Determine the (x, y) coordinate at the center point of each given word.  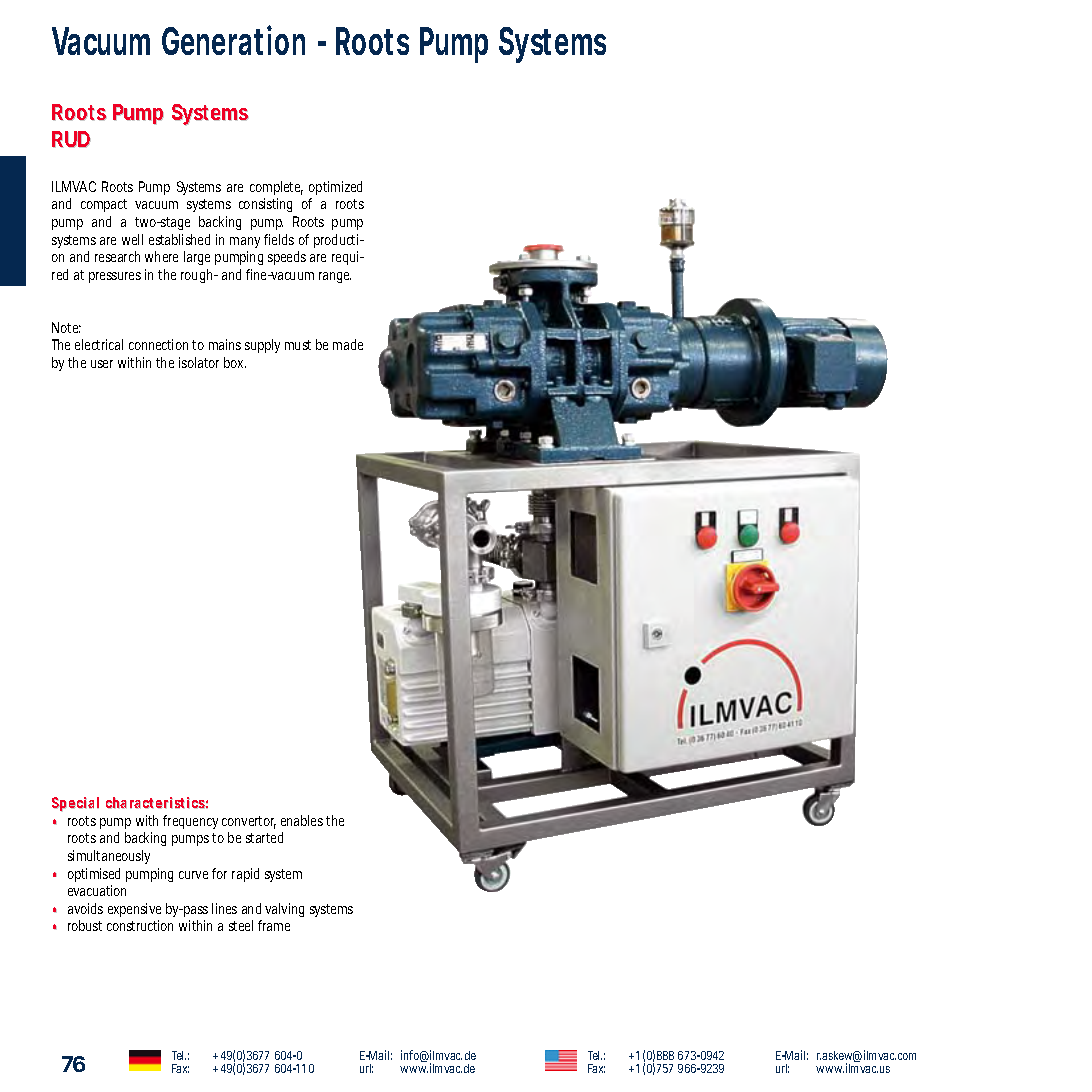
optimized (335, 188)
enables (302, 820)
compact (104, 205)
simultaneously (109, 857)
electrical (99, 344)
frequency (190, 822)
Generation (233, 40)
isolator (199, 362)
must (298, 345)
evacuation (97, 890)
